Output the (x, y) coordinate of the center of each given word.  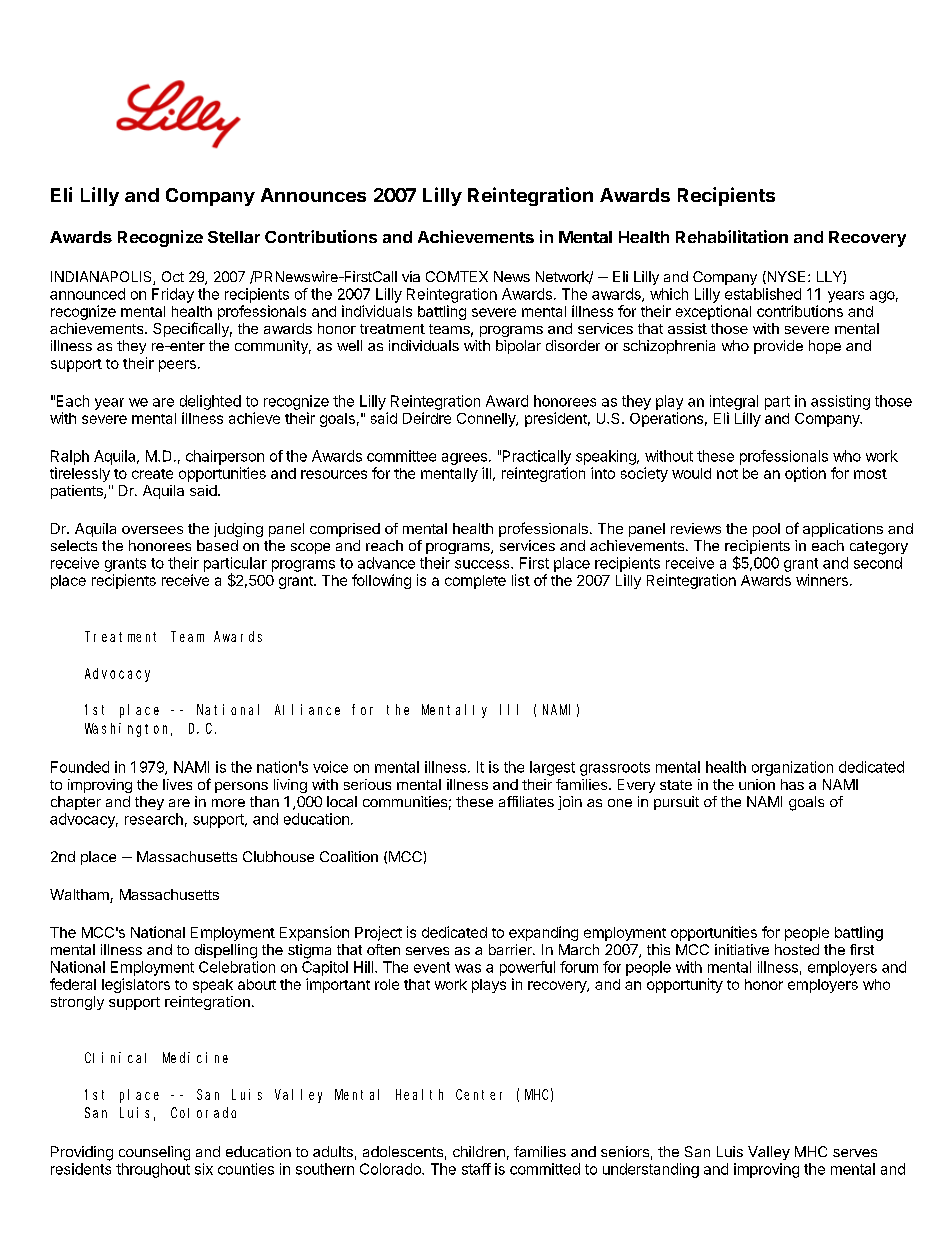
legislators (136, 985)
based (217, 545)
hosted (797, 949)
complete (475, 582)
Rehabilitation (732, 236)
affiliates (526, 801)
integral (734, 402)
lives (177, 784)
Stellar (234, 237)
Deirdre (427, 418)
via (411, 276)
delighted (210, 402)
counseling (154, 1153)
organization (792, 768)
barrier (511, 949)
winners (822, 580)
